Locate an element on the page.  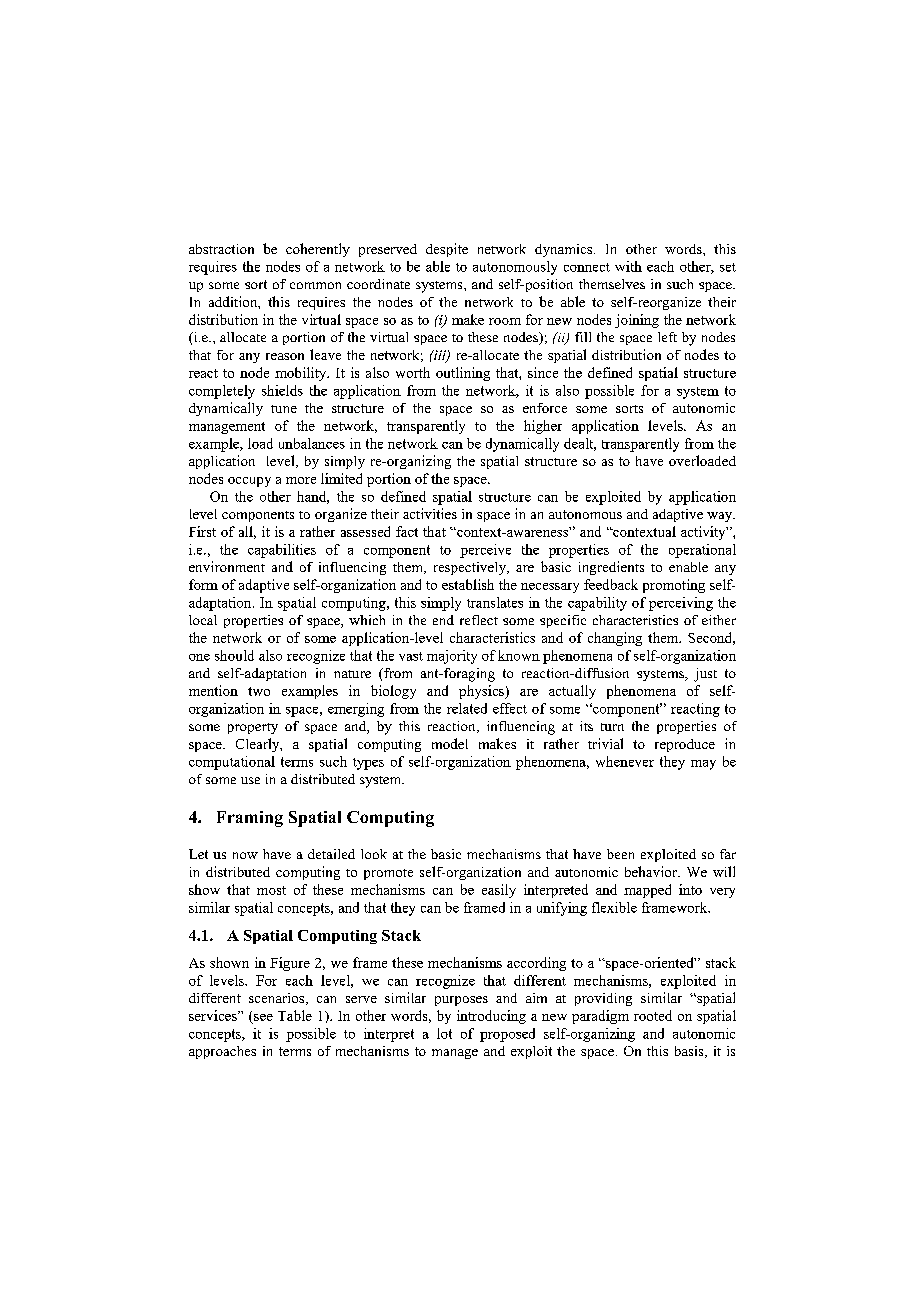
see is located at coordinates (263, 1017).
